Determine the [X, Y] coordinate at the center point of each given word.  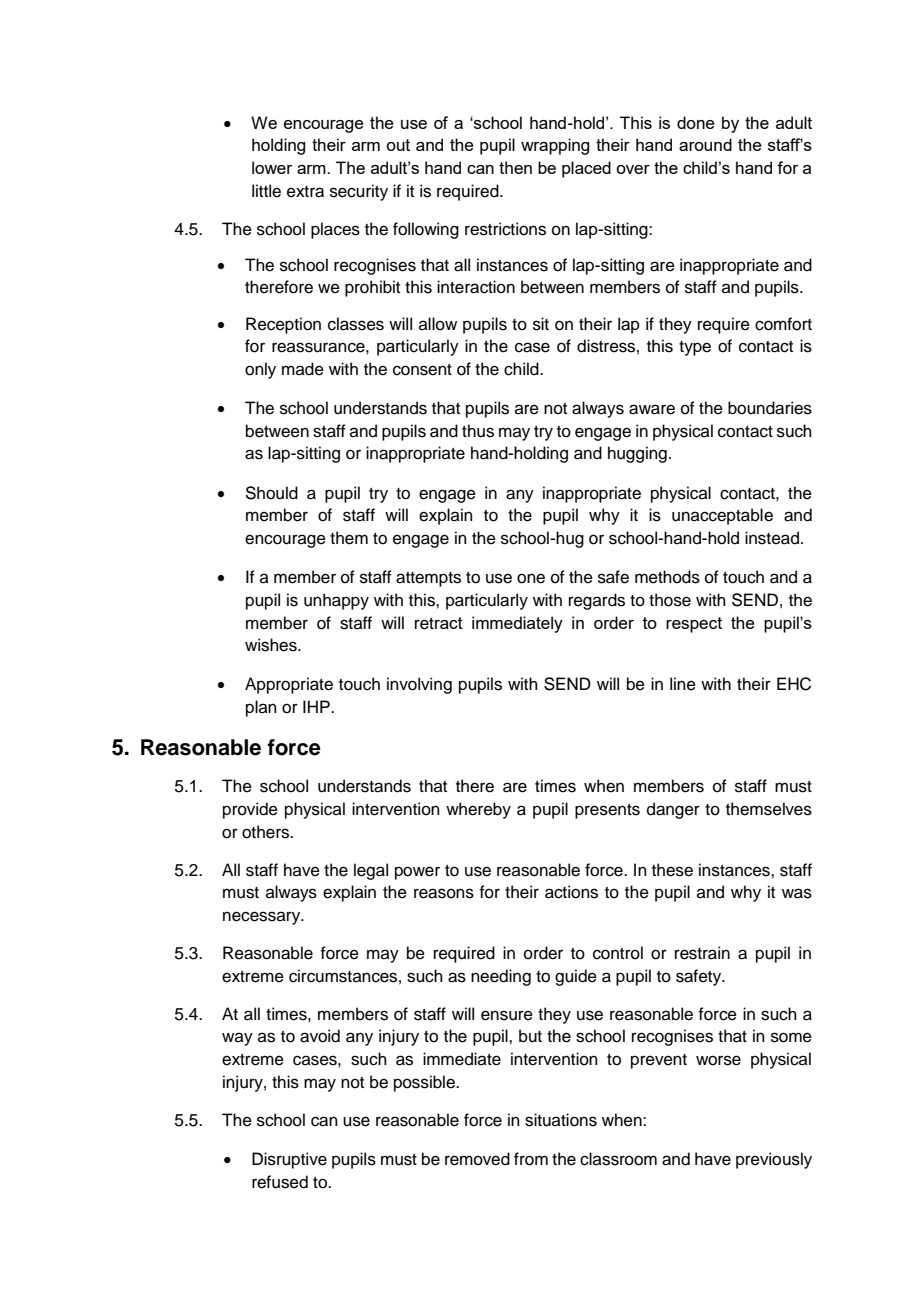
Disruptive [289, 1160]
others [267, 832]
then [515, 167]
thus [478, 431]
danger [673, 810]
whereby [478, 810]
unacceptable [722, 516]
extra [305, 192]
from [531, 1159]
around [705, 144]
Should [271, 493]
